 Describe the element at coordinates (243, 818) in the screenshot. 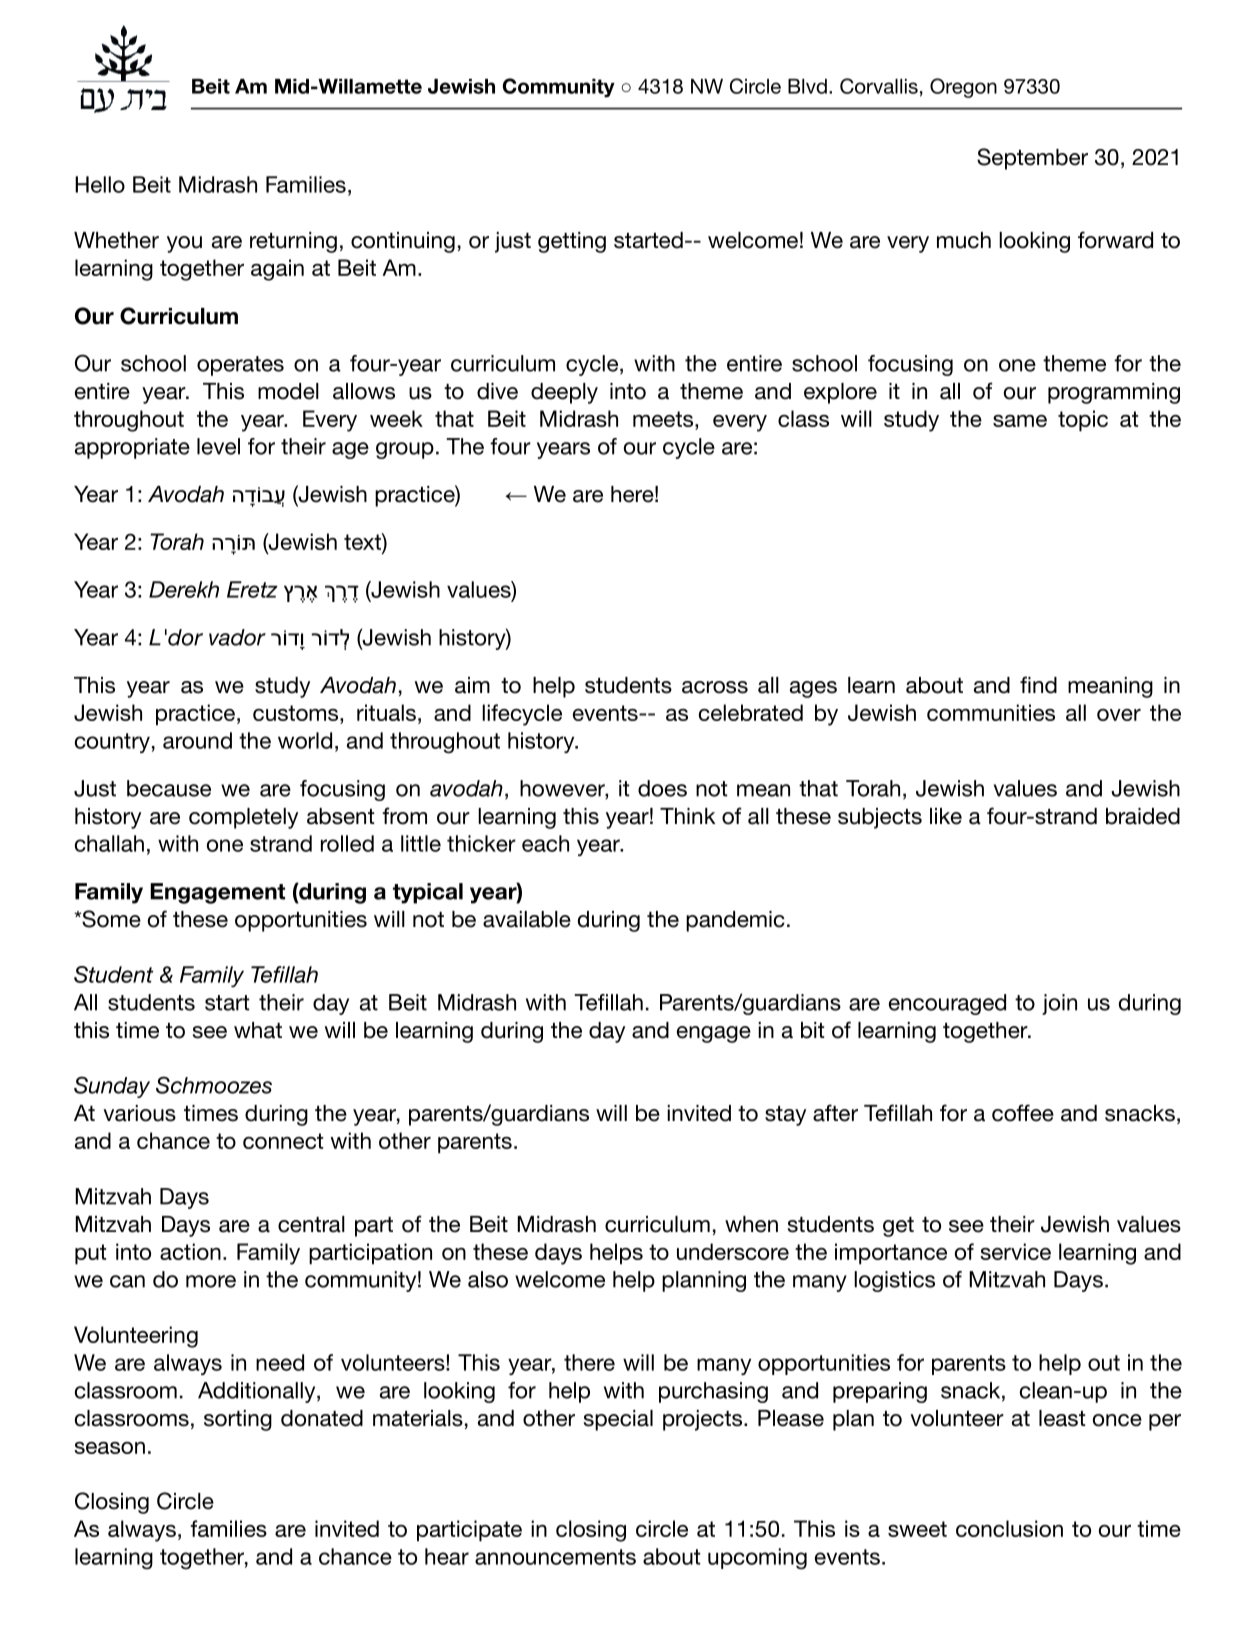

I see `completely` at that location.
